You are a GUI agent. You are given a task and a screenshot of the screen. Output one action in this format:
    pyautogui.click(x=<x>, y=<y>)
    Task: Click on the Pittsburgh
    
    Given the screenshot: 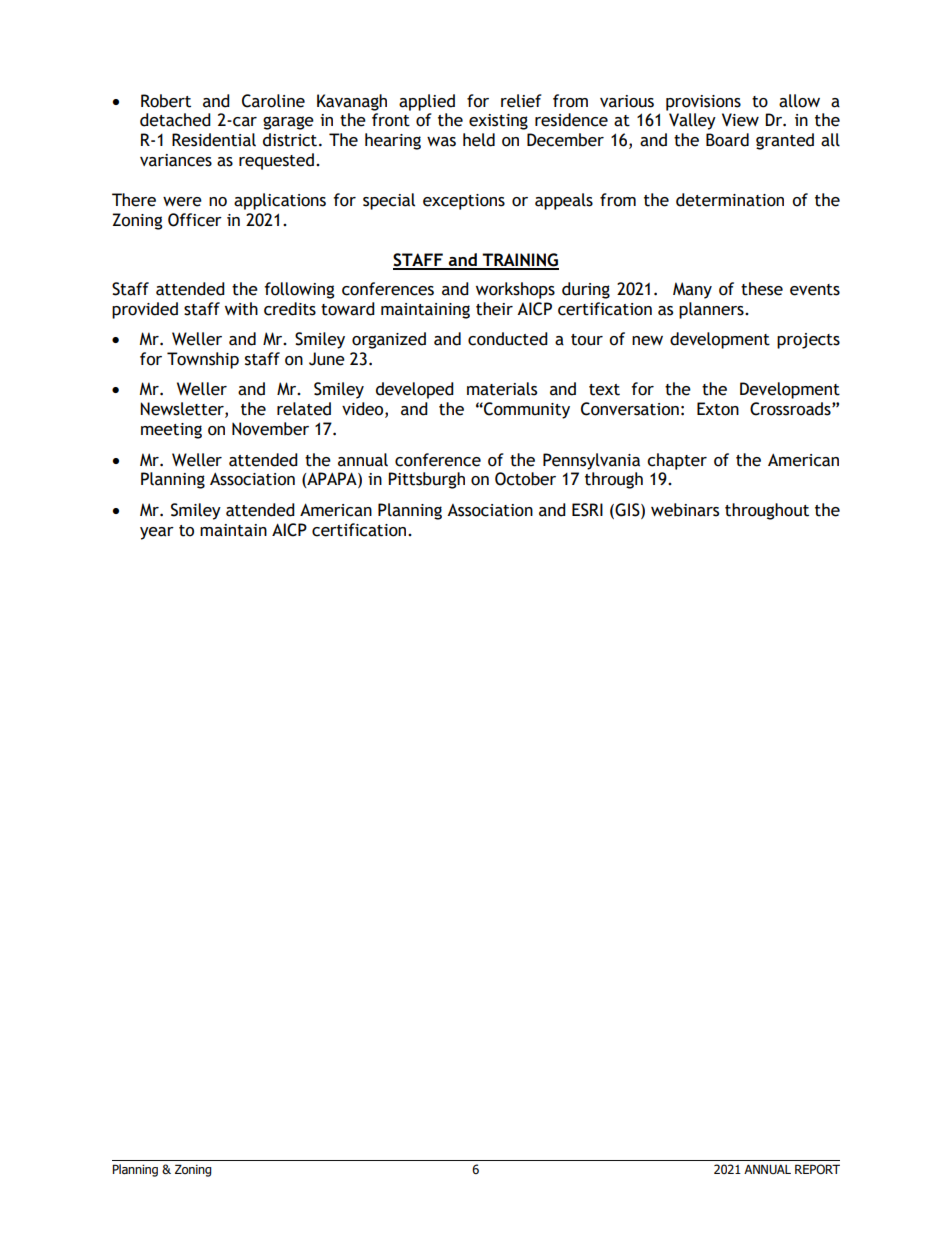 What is the action you would take?
    pyautogui.click(x=426, y=480)
